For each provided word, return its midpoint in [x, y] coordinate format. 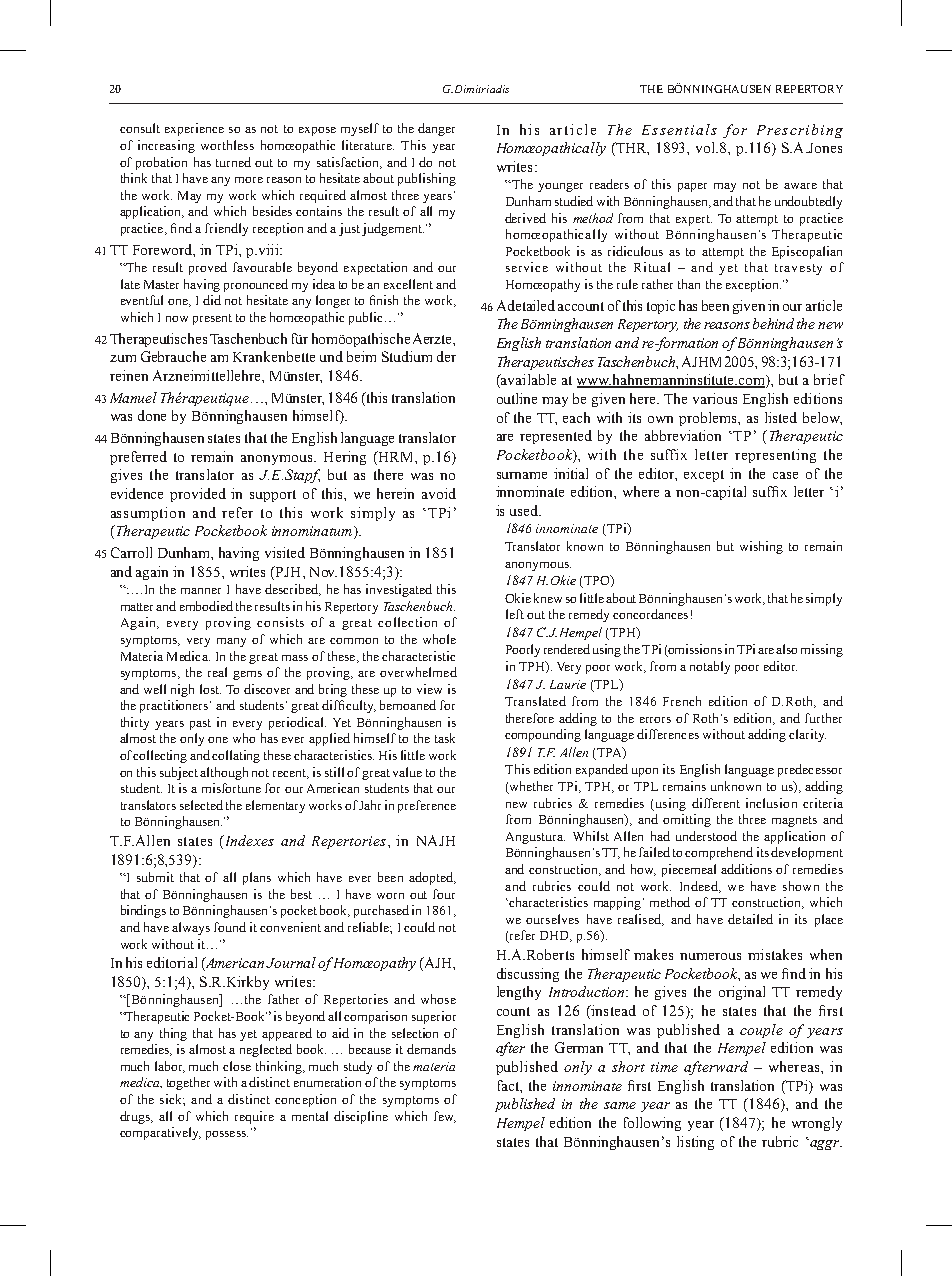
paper [692, 187]
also [786, 649]
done [152, 415]
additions [746, 869]
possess [227, 1135]
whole [439, 639]
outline [517, 398]
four [444, 894]
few [445, 1117]
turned [233, 162]
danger [436, 129]
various [715, 398]
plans [257, 878]
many [231, 642]
